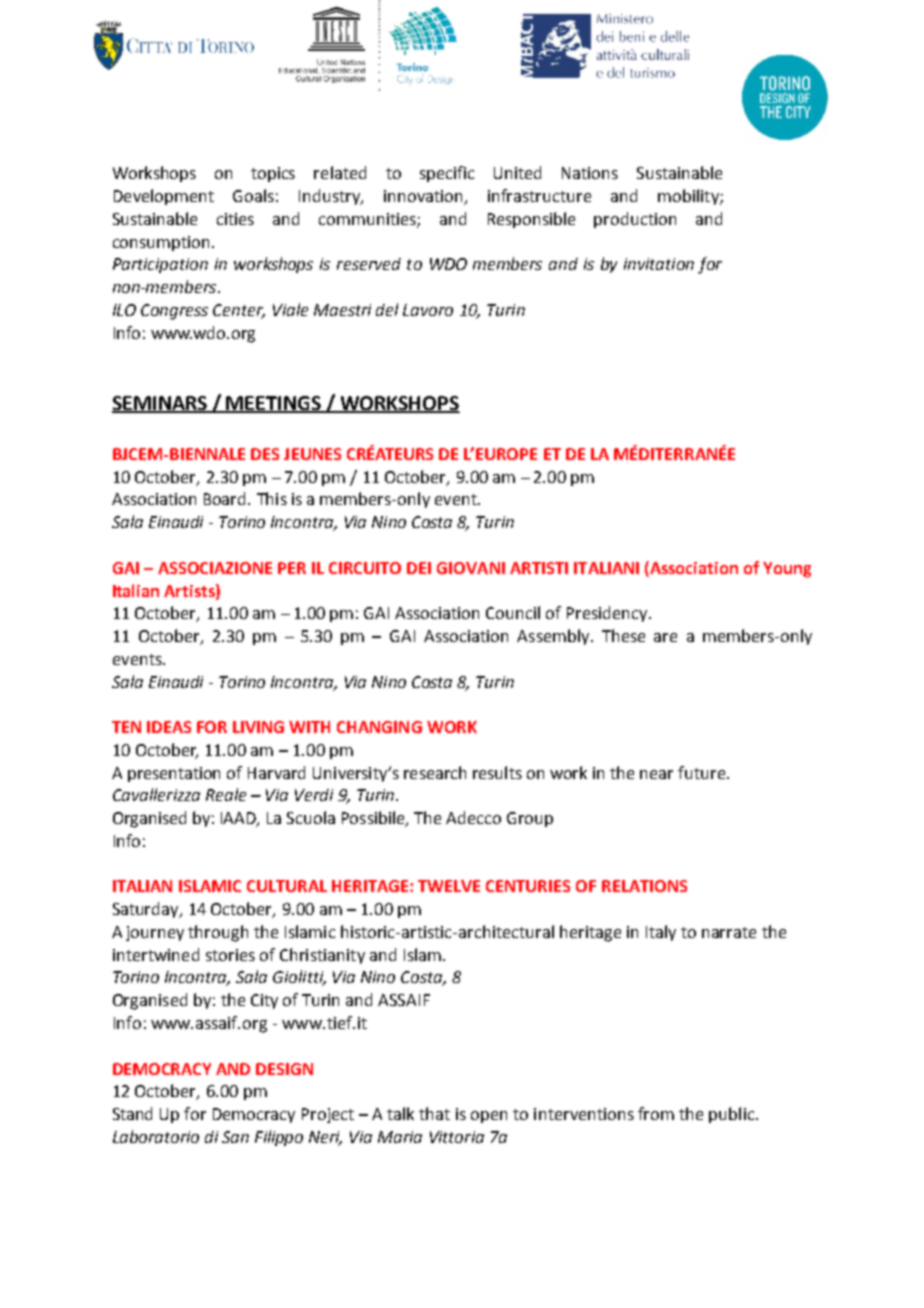 This image has height=1308, width=924. Describe the element at coordinates (419, 568) in the image. I see `DEI` at that location.
